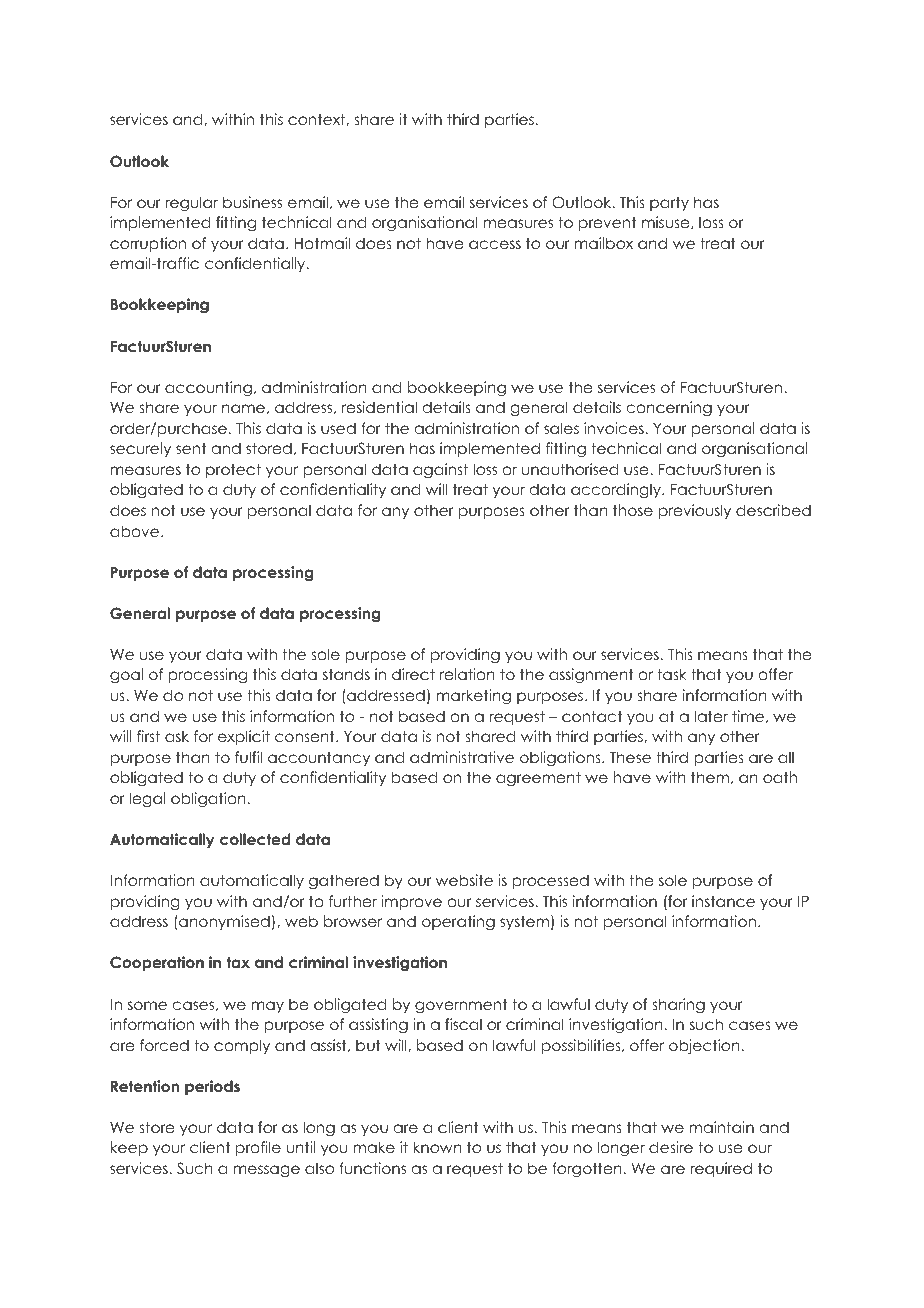 This document has width=924, height=1308. I want to click on access, so click(495, 244).
